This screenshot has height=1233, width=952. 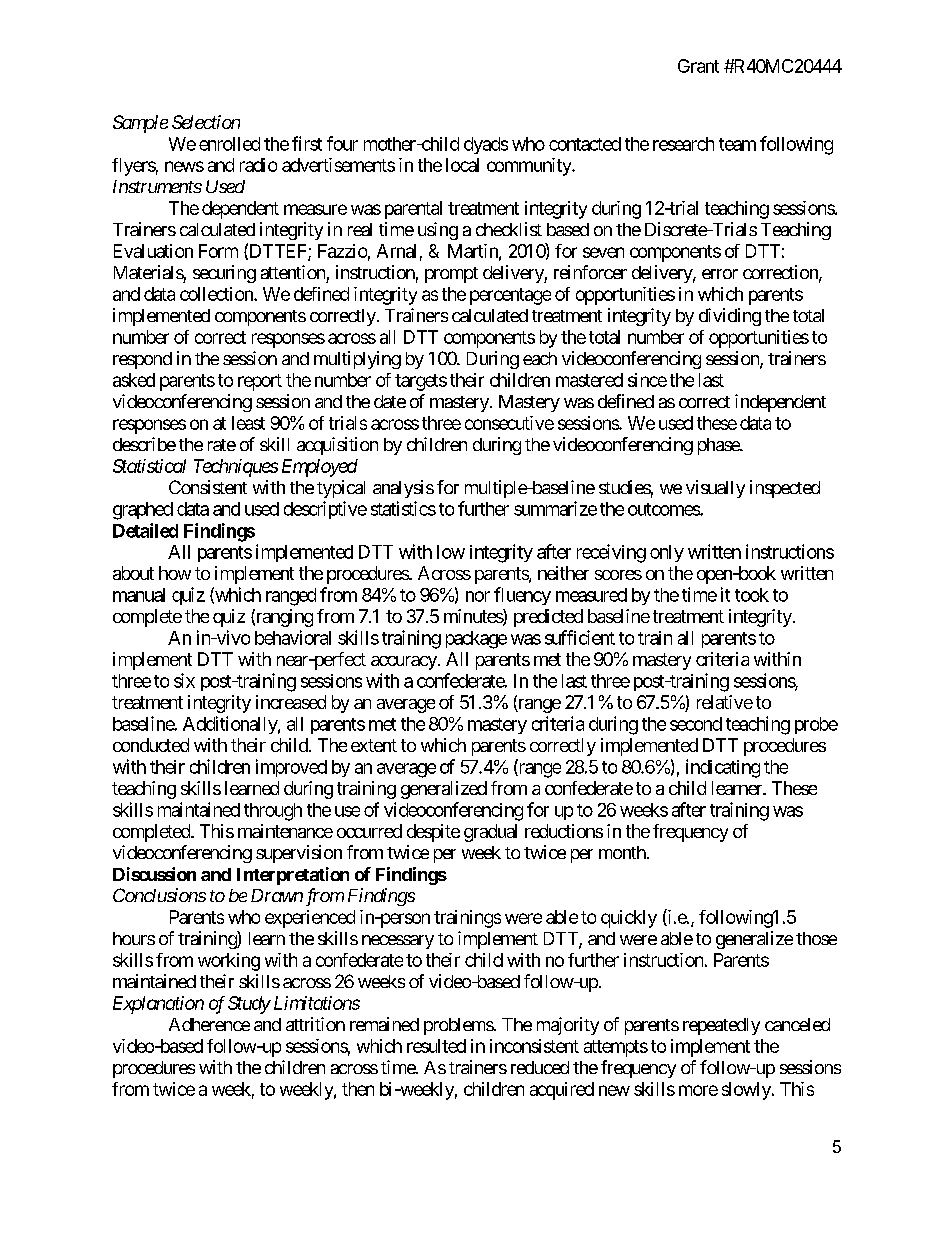 I want to click on dividing, so click(x=730, y=317).
